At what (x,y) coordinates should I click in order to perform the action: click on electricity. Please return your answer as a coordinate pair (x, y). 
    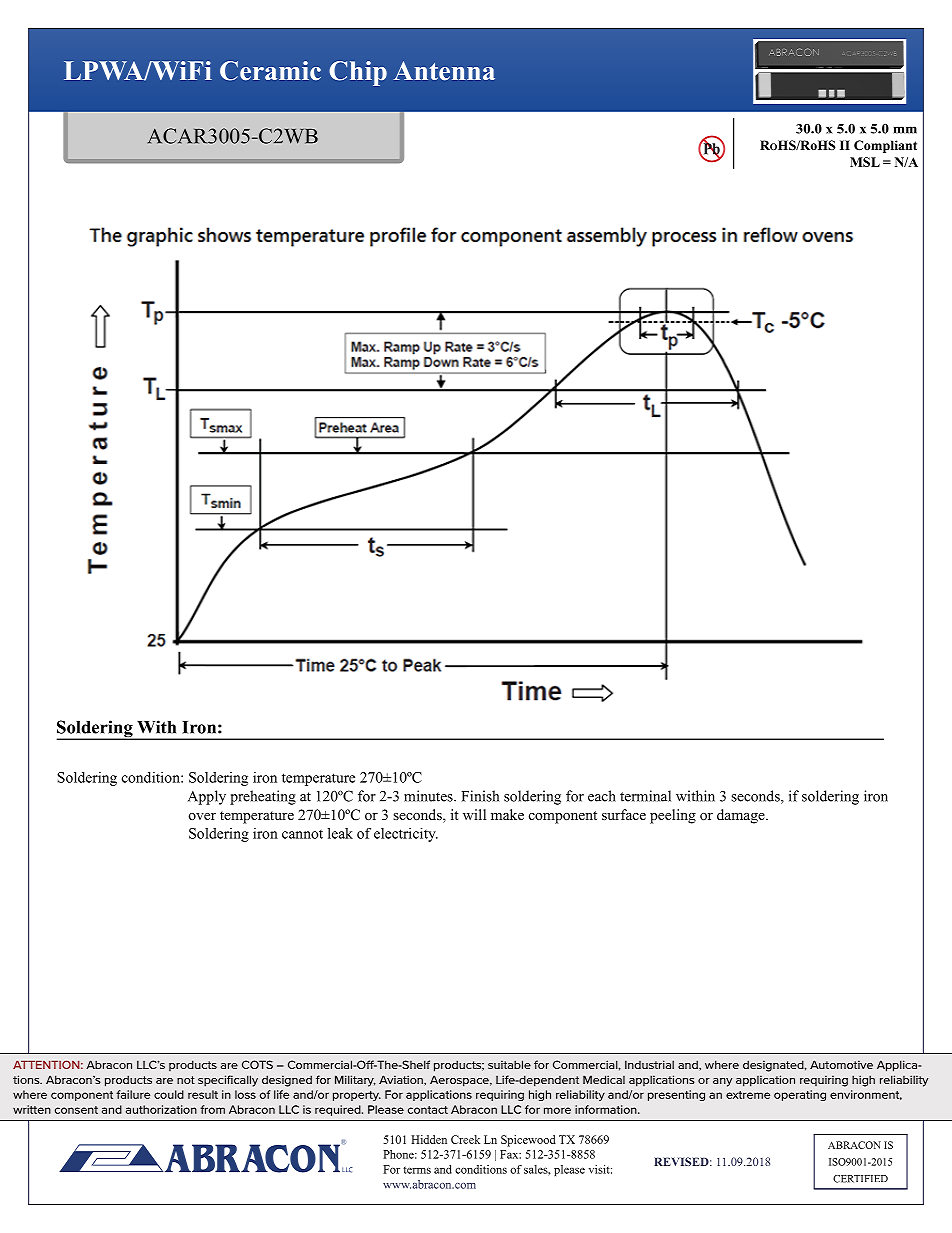
    Looking at the image, I should click on (406, 835).
